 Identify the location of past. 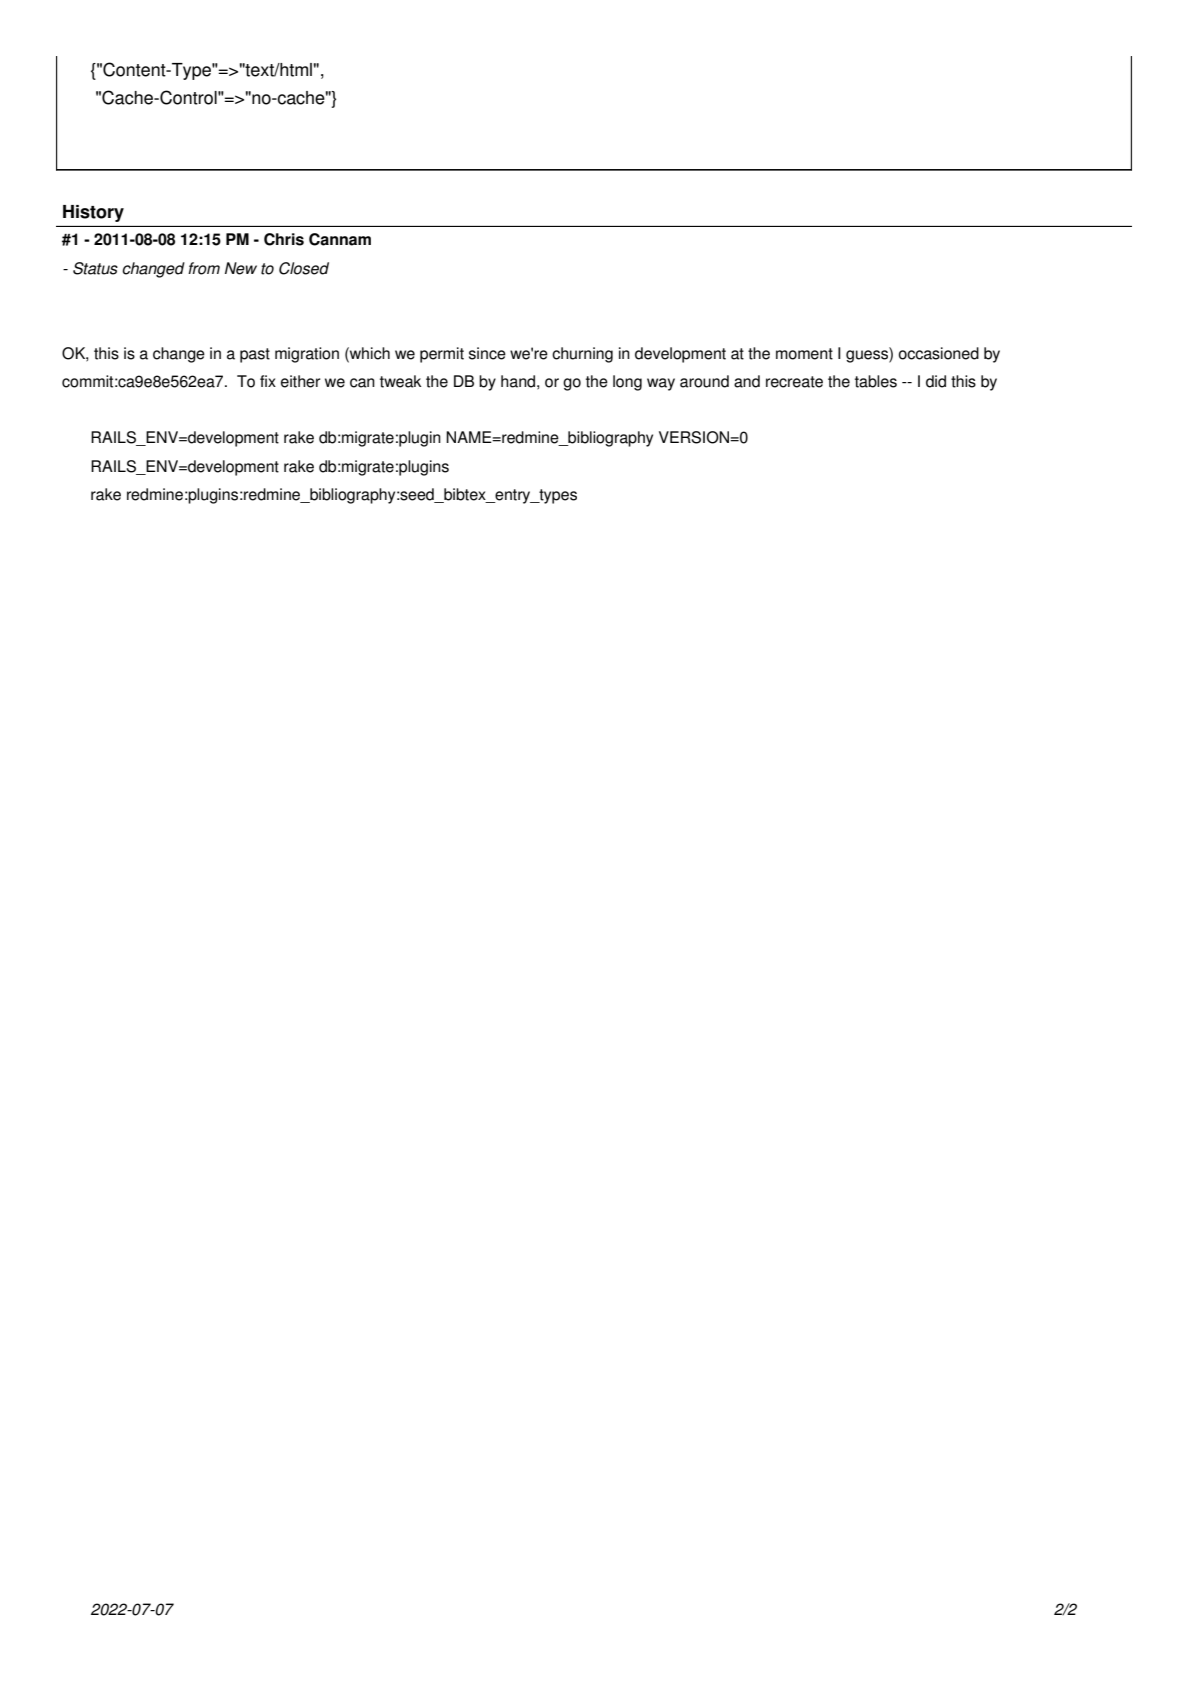
(255, 355).
